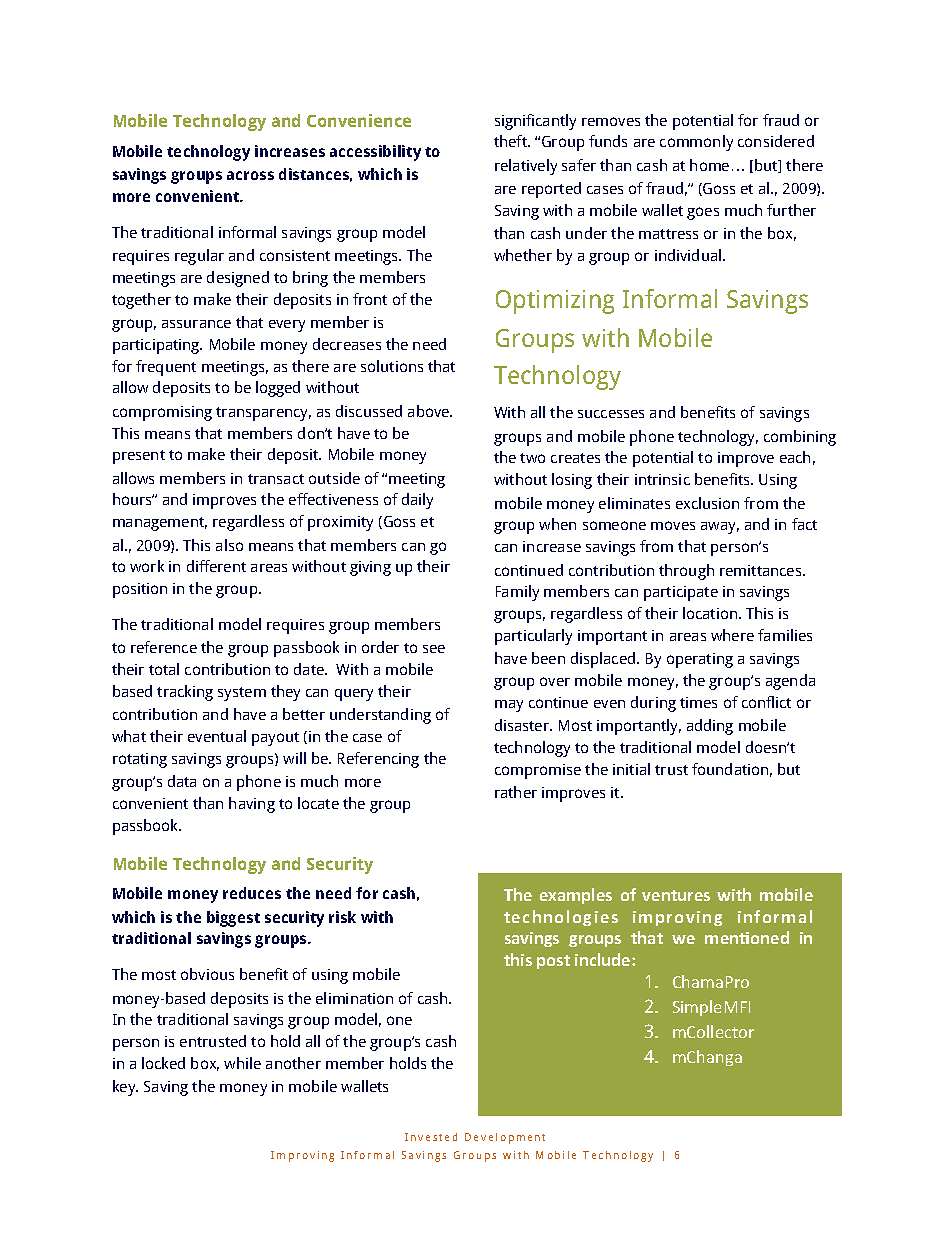  Describe the element at coordinates (242, 1063) in the image. I see `while` at that location.
